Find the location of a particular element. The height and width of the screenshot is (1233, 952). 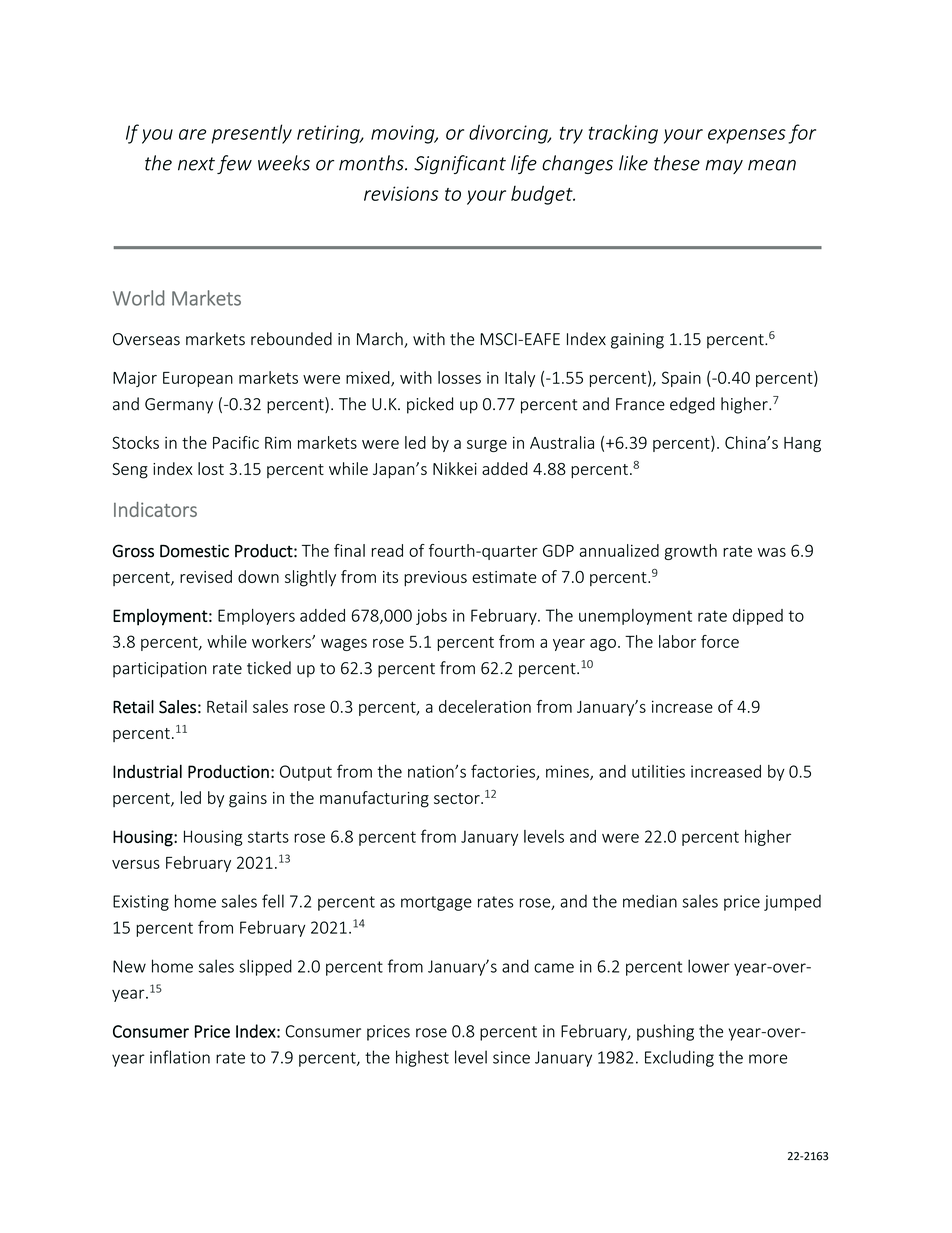

Significant is located at coordinates (460, 164).
